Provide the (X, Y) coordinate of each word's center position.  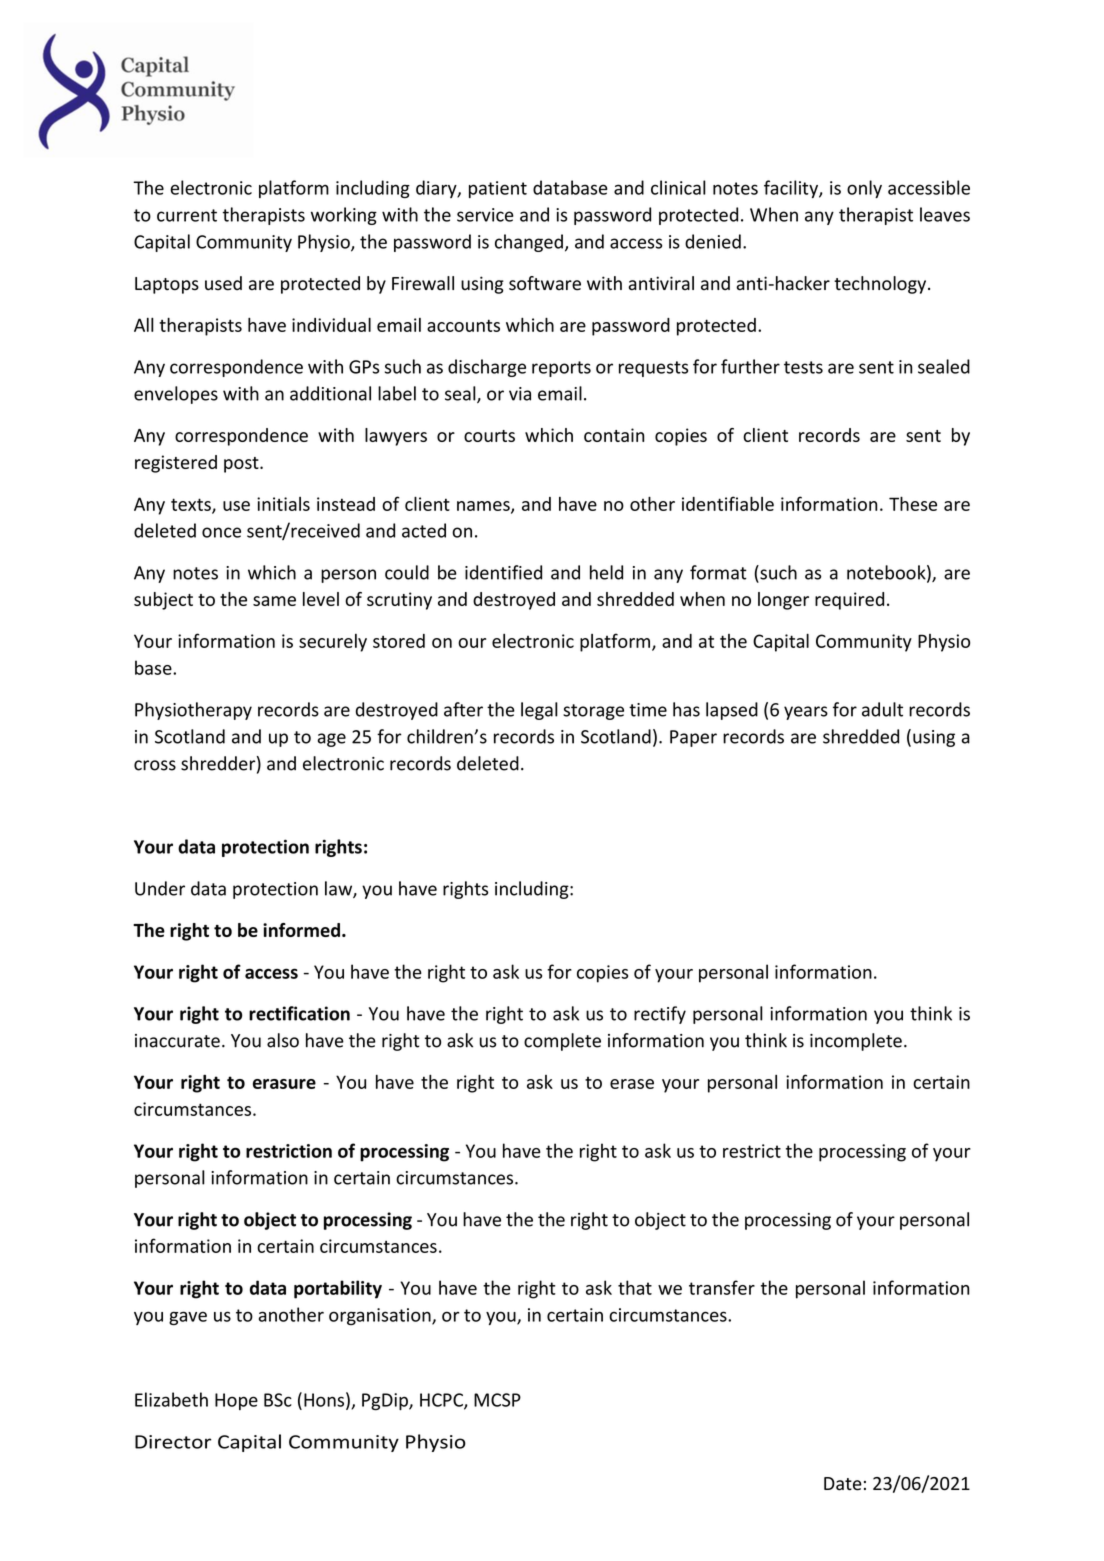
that (635, 1287)
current (187, 215)
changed (529, 243)
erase (632, 1084)
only (864, 189)
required (849, 601)
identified (503, 572)
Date (843, 1484)
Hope (236, 1401)
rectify (660, 1015)
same (274, 601)
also (283, 1040)
